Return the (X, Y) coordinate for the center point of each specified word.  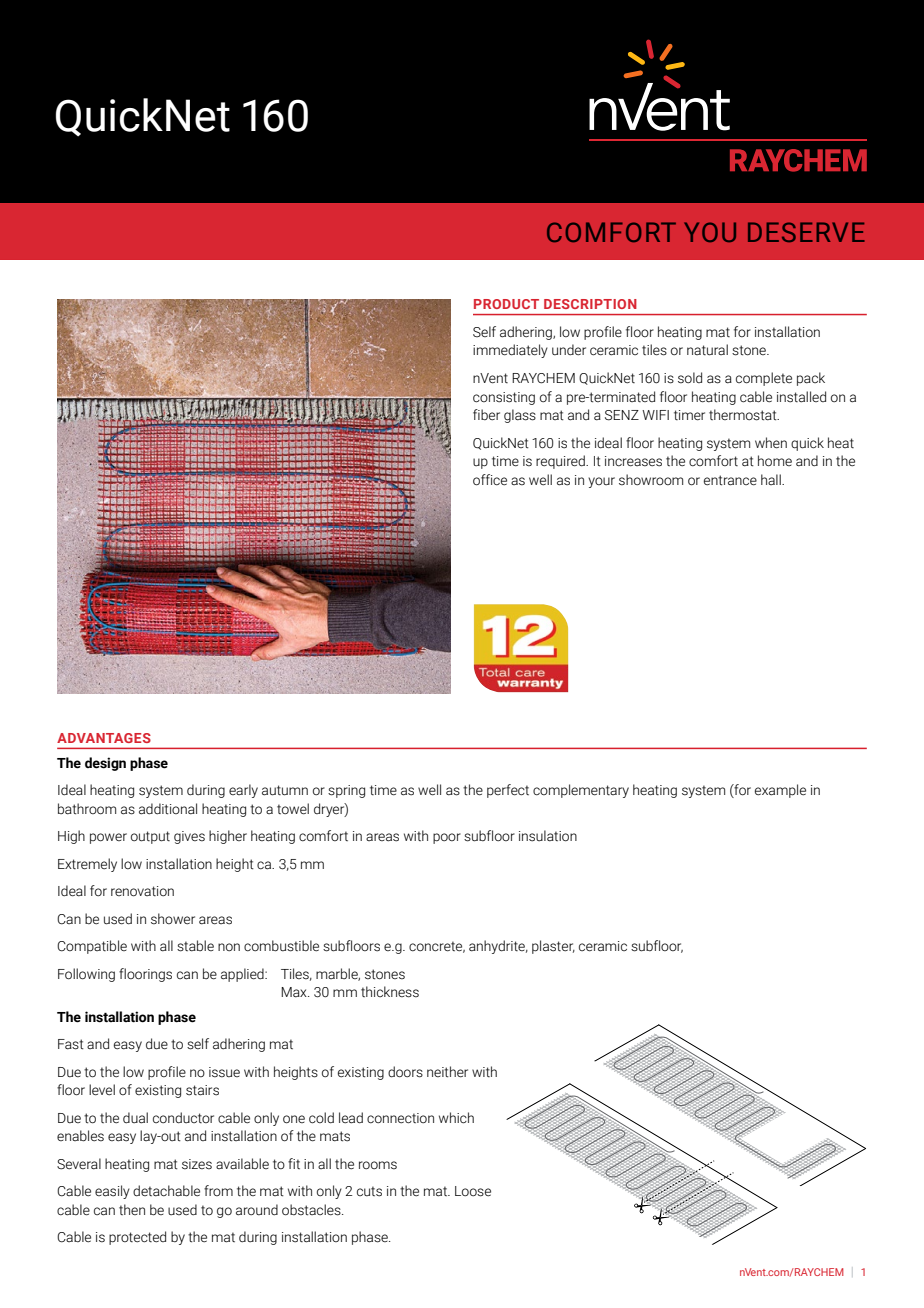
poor (447, 838)
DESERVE (806, 232)
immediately (510, 351)
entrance (730, 480)
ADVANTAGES (104, 738)
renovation (142, 891)
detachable (166, 1191)
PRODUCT (506, 304)
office (490, 480)
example (780, 791)
